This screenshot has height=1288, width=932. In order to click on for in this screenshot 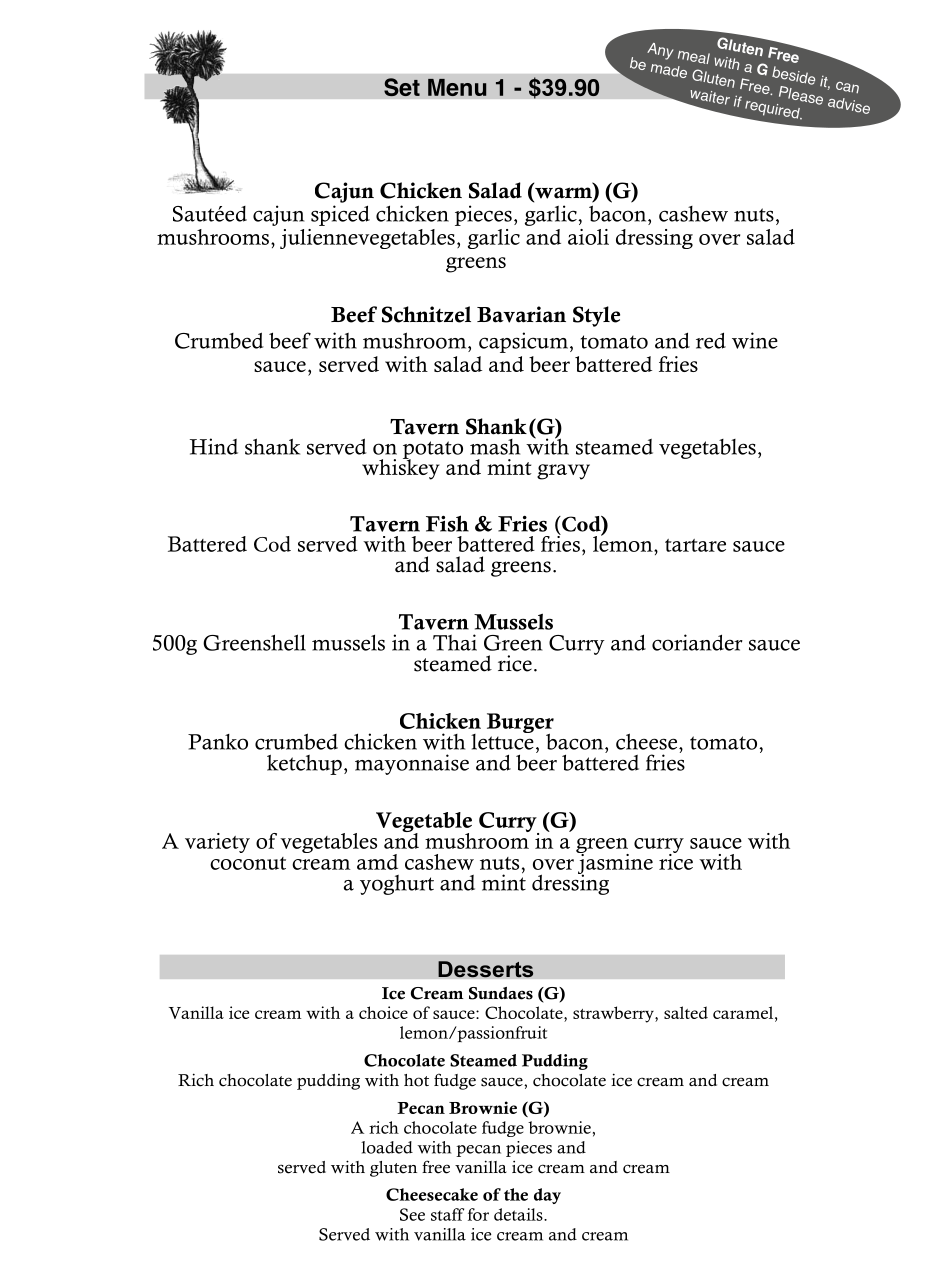, I will do `click(478, 1214)`.
